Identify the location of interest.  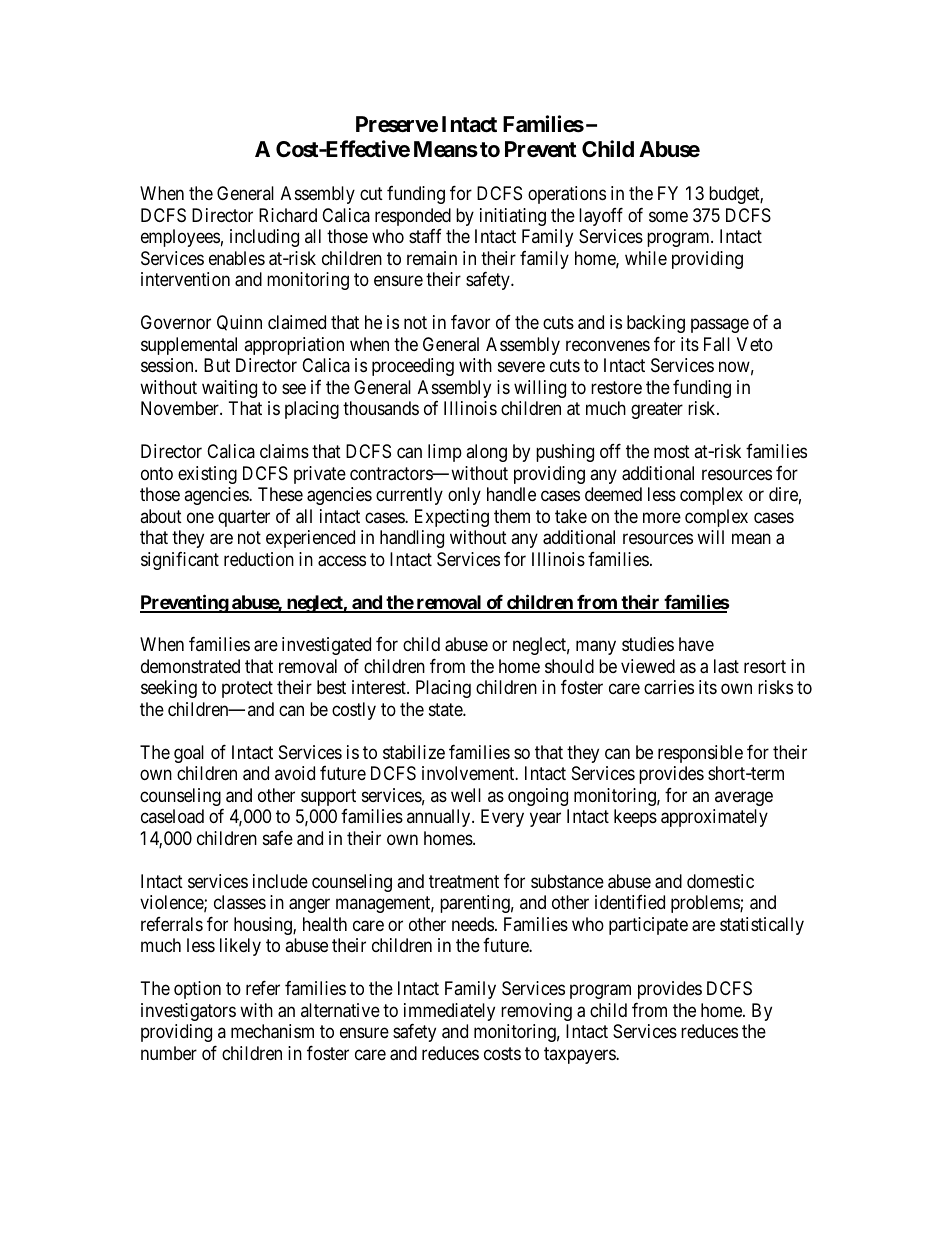
(380, 687).
